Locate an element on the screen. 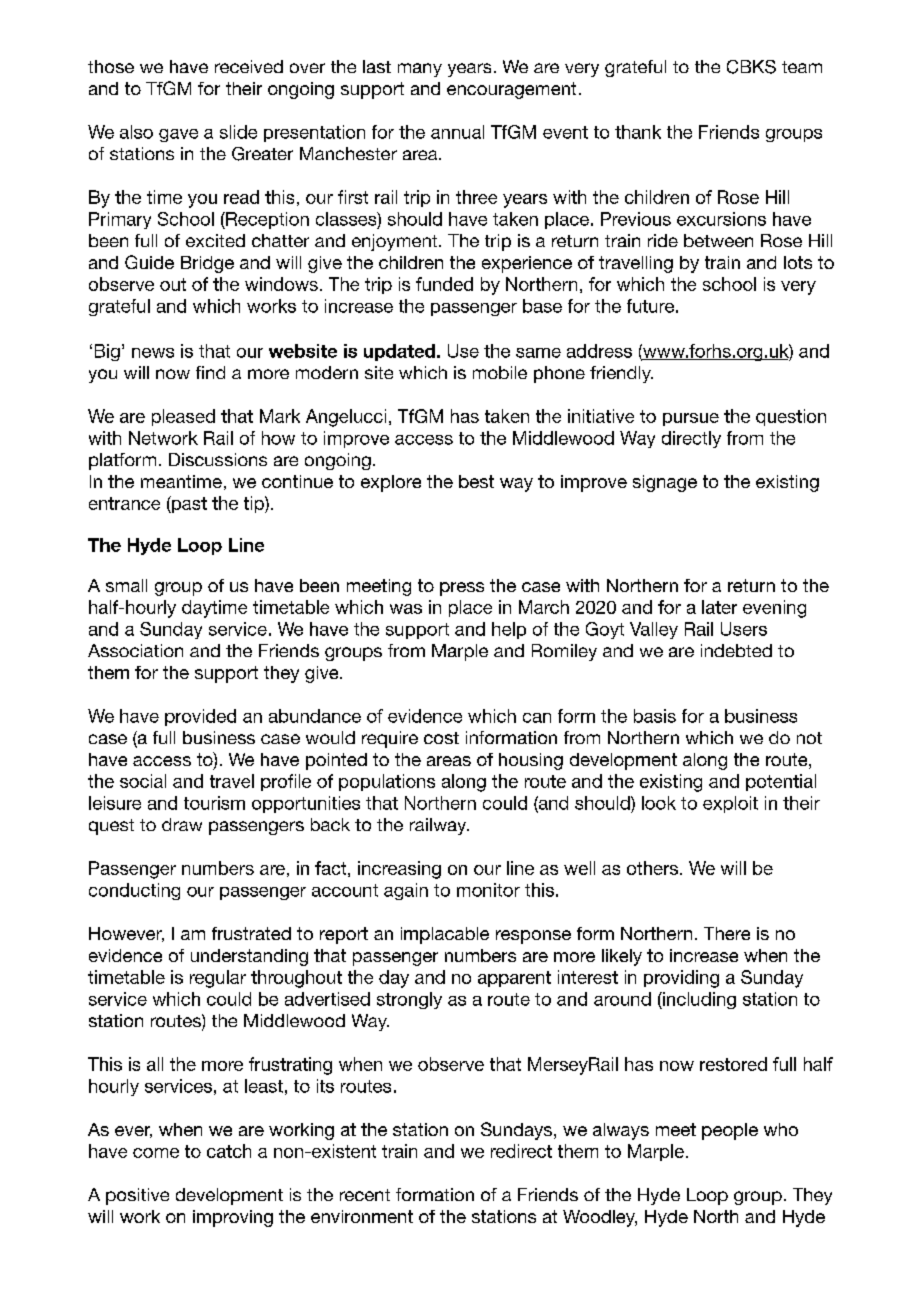 The image size is (924, 1308). draw is located at coordinates (182, 824).
